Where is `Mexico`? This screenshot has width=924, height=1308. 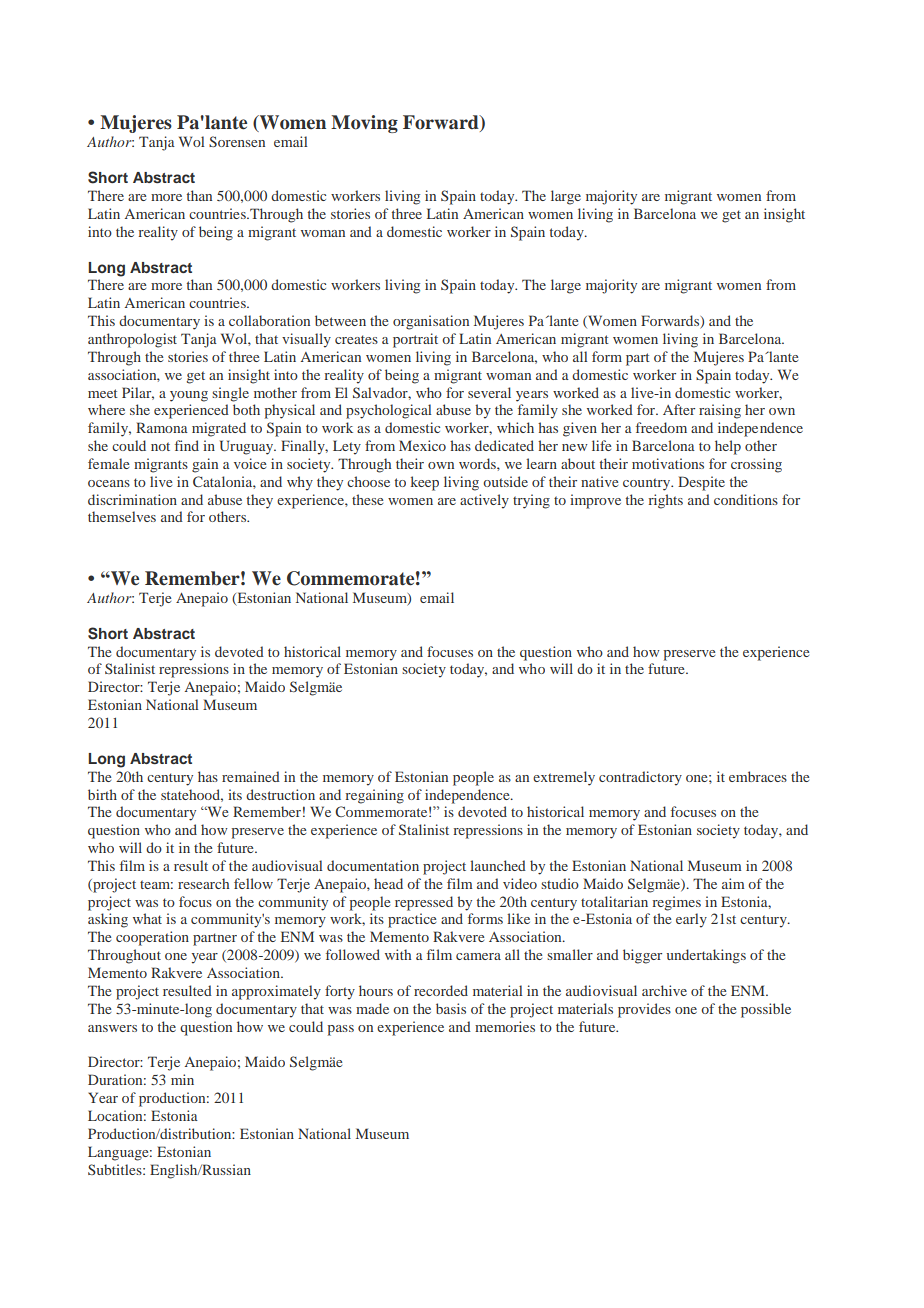
Mexico is located at coordinates (422, 445).
